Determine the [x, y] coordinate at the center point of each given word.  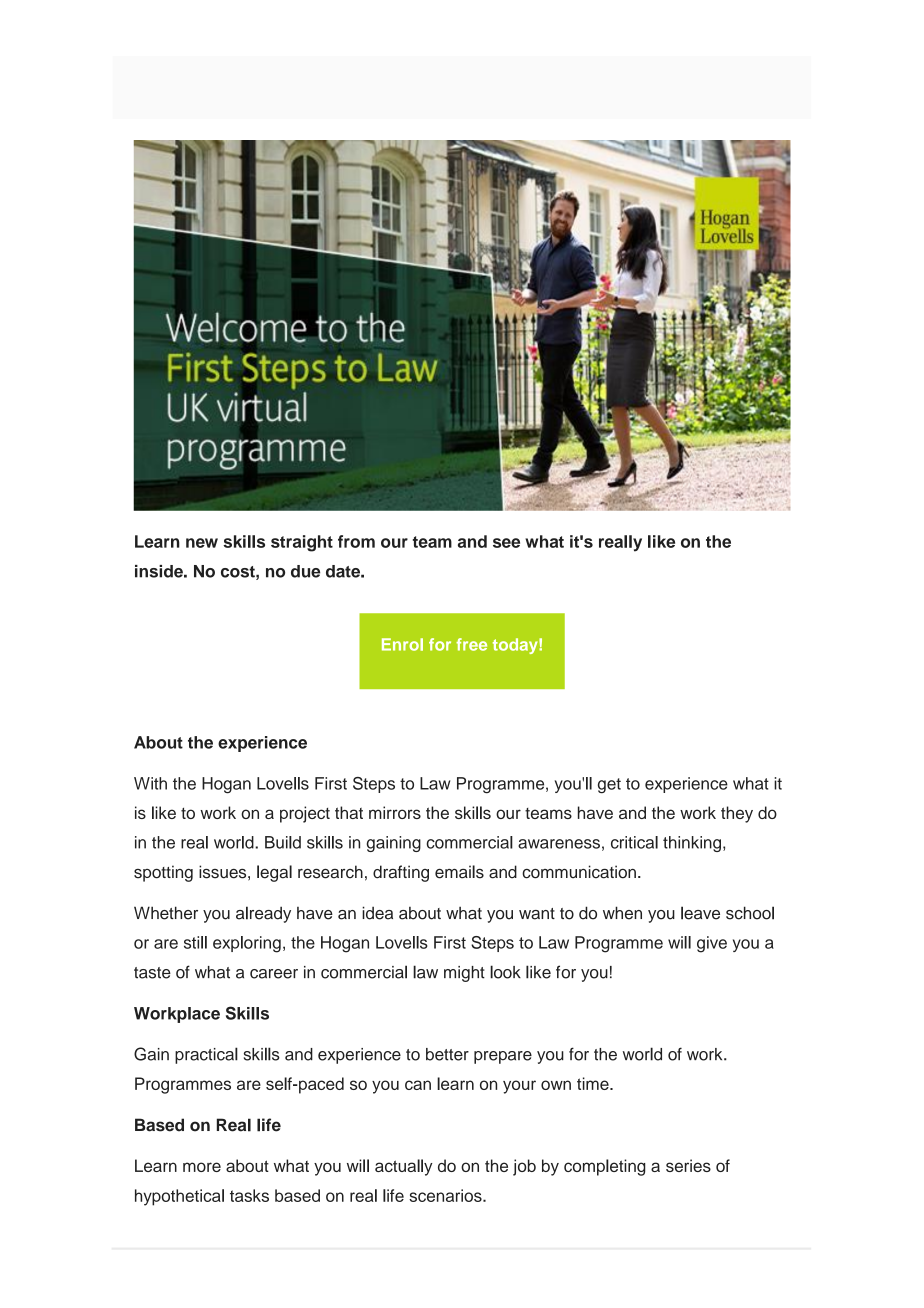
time [594, 1083]
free [471, 644]
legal [274, 873]
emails [459, 872]
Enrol [402, 644]
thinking [692, 844]
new [202, 543]
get [609, 786]
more [202, 1167]
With [150, 783]
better [447, 1054]
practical [206, 1055]
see [506, 543]
